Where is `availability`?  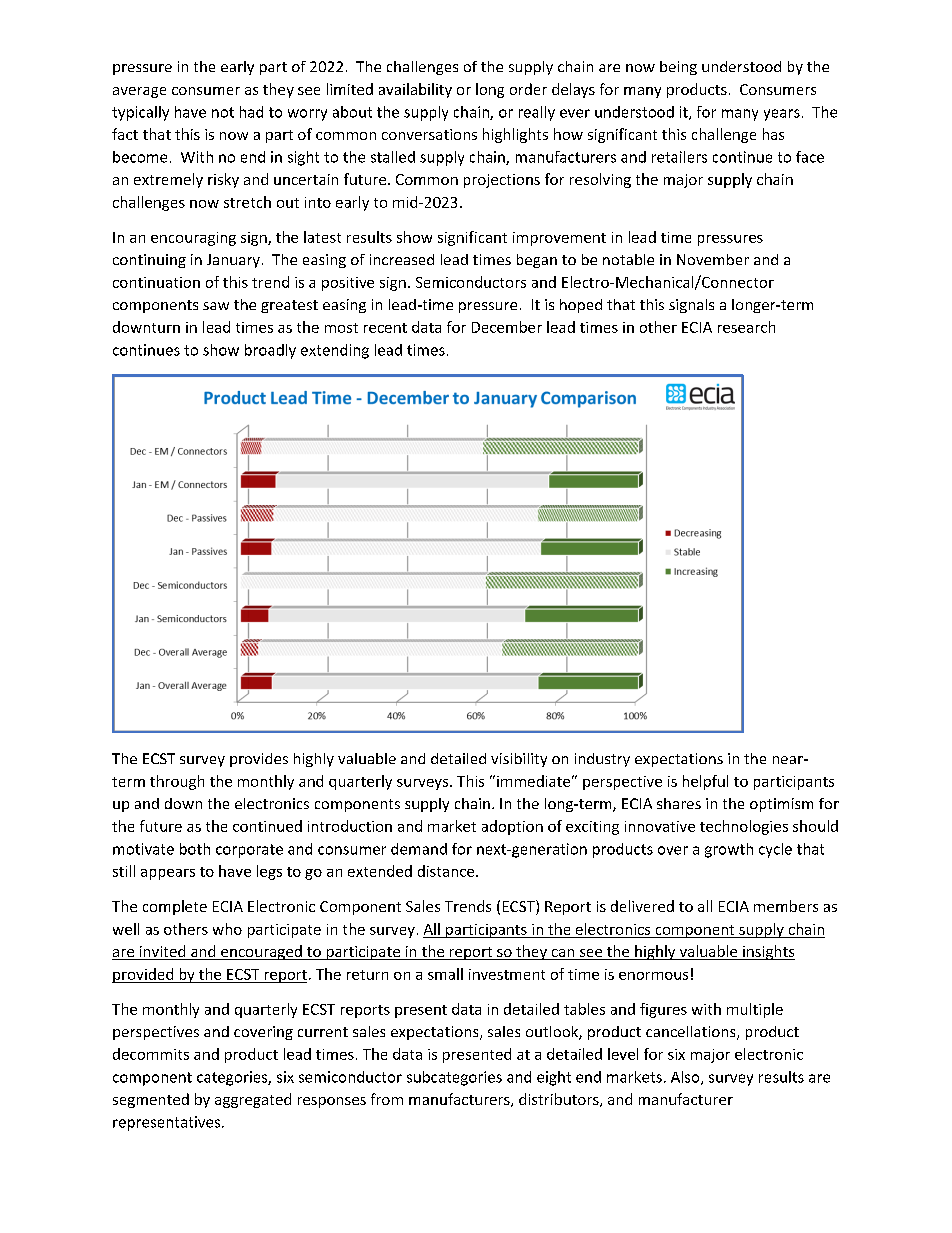 availability is located at coordinates (415, 90).
